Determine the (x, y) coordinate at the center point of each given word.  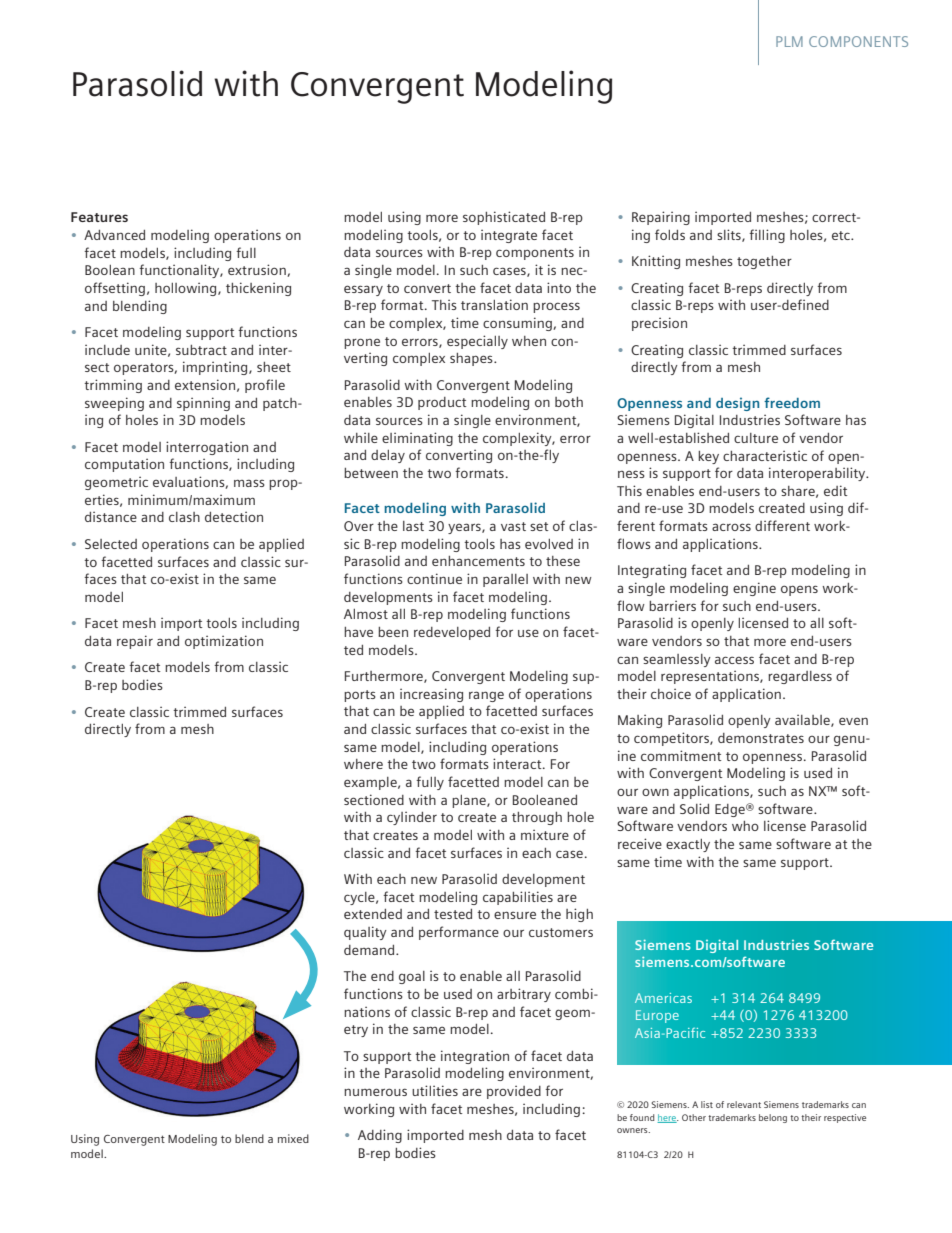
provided (514, 1092)
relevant (744, 1104)
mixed (293, 1138)
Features (99, 217)
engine (754, 589)
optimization (224, 642)
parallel (505, 580)
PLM (789, 41)
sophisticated (504, 218)
